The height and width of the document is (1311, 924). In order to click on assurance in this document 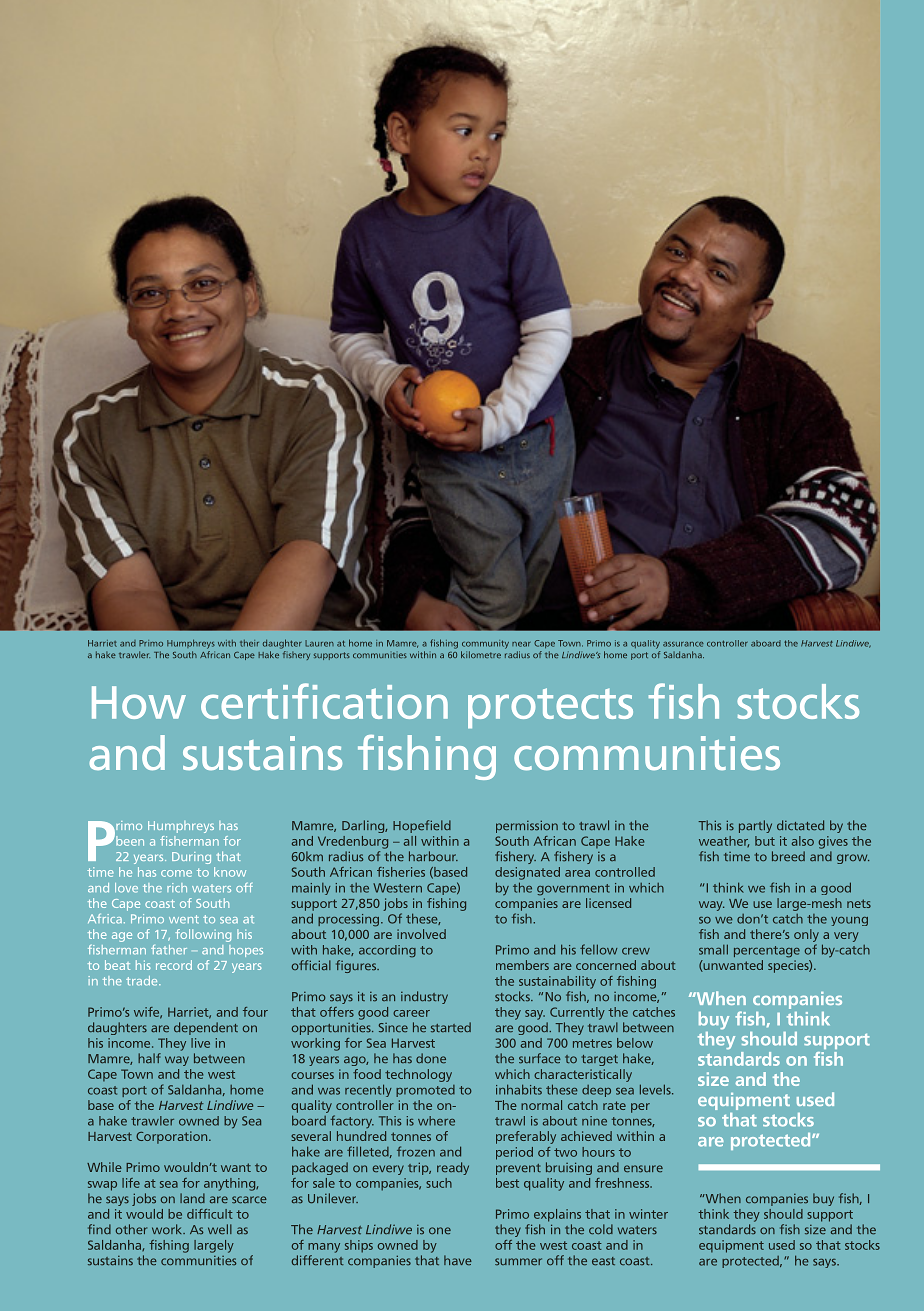, I will do `click(683, 644)`.
